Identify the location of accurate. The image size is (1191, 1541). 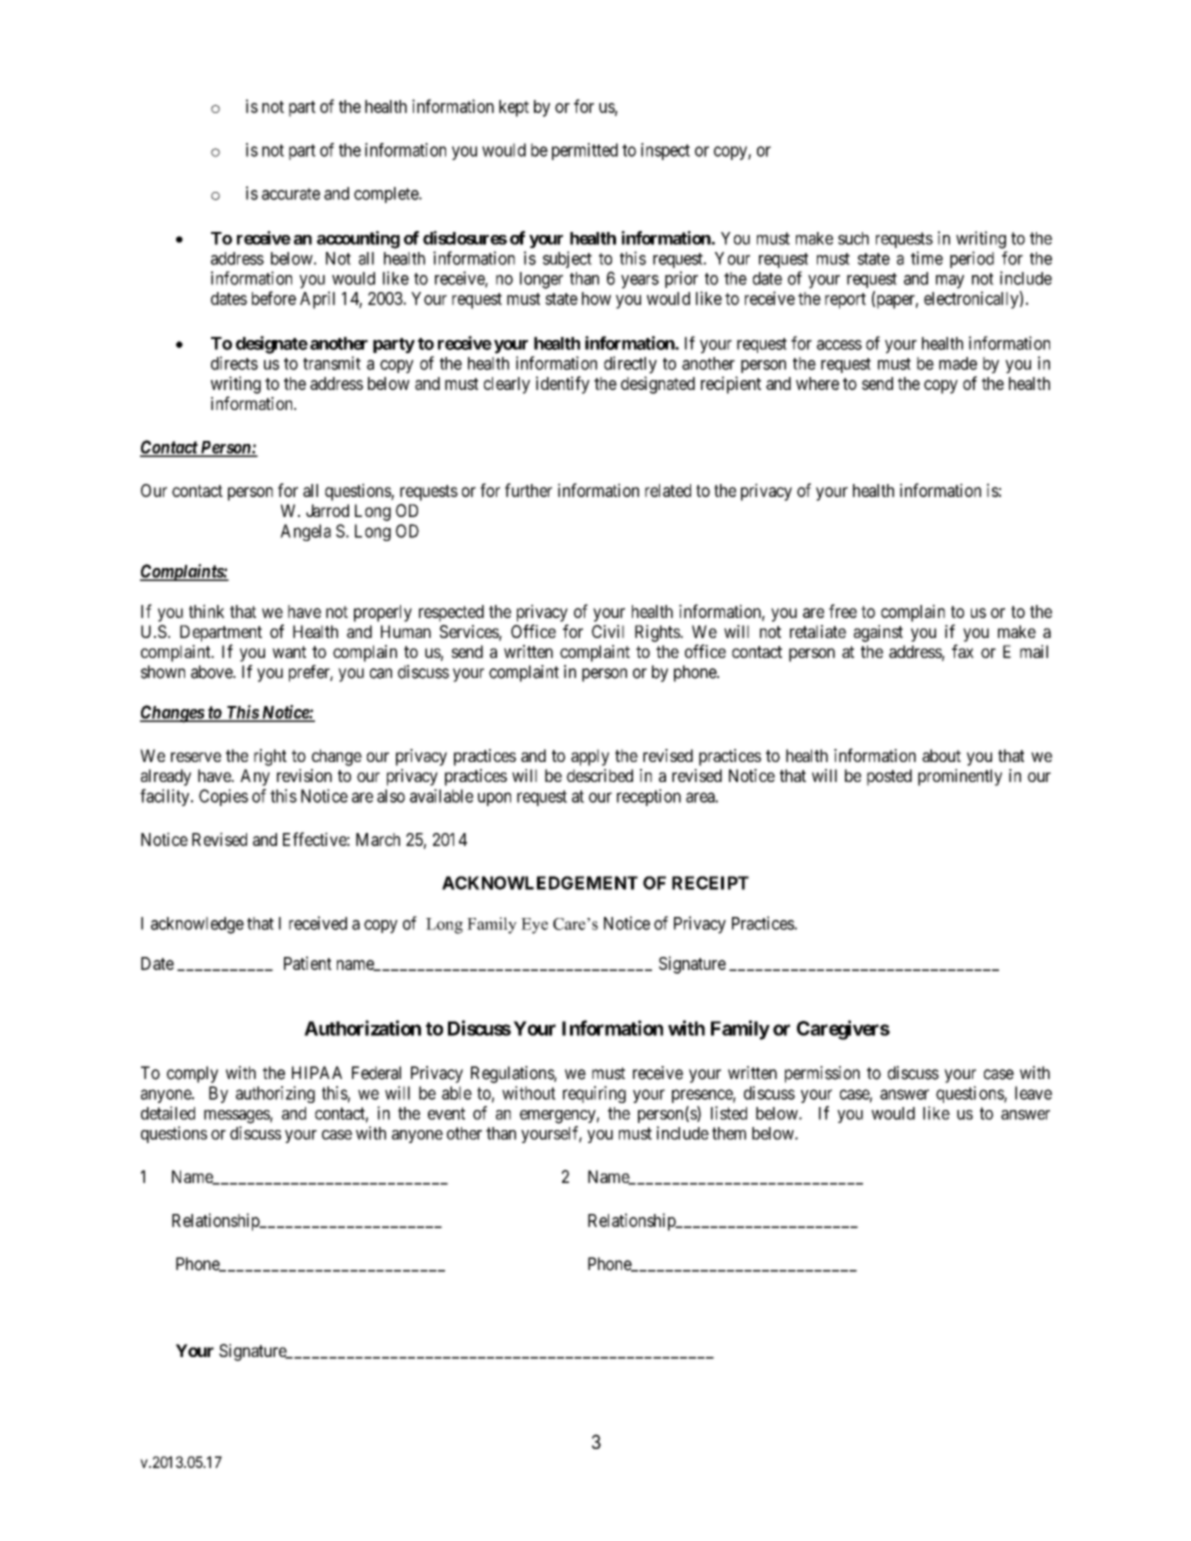
(291, 194).
